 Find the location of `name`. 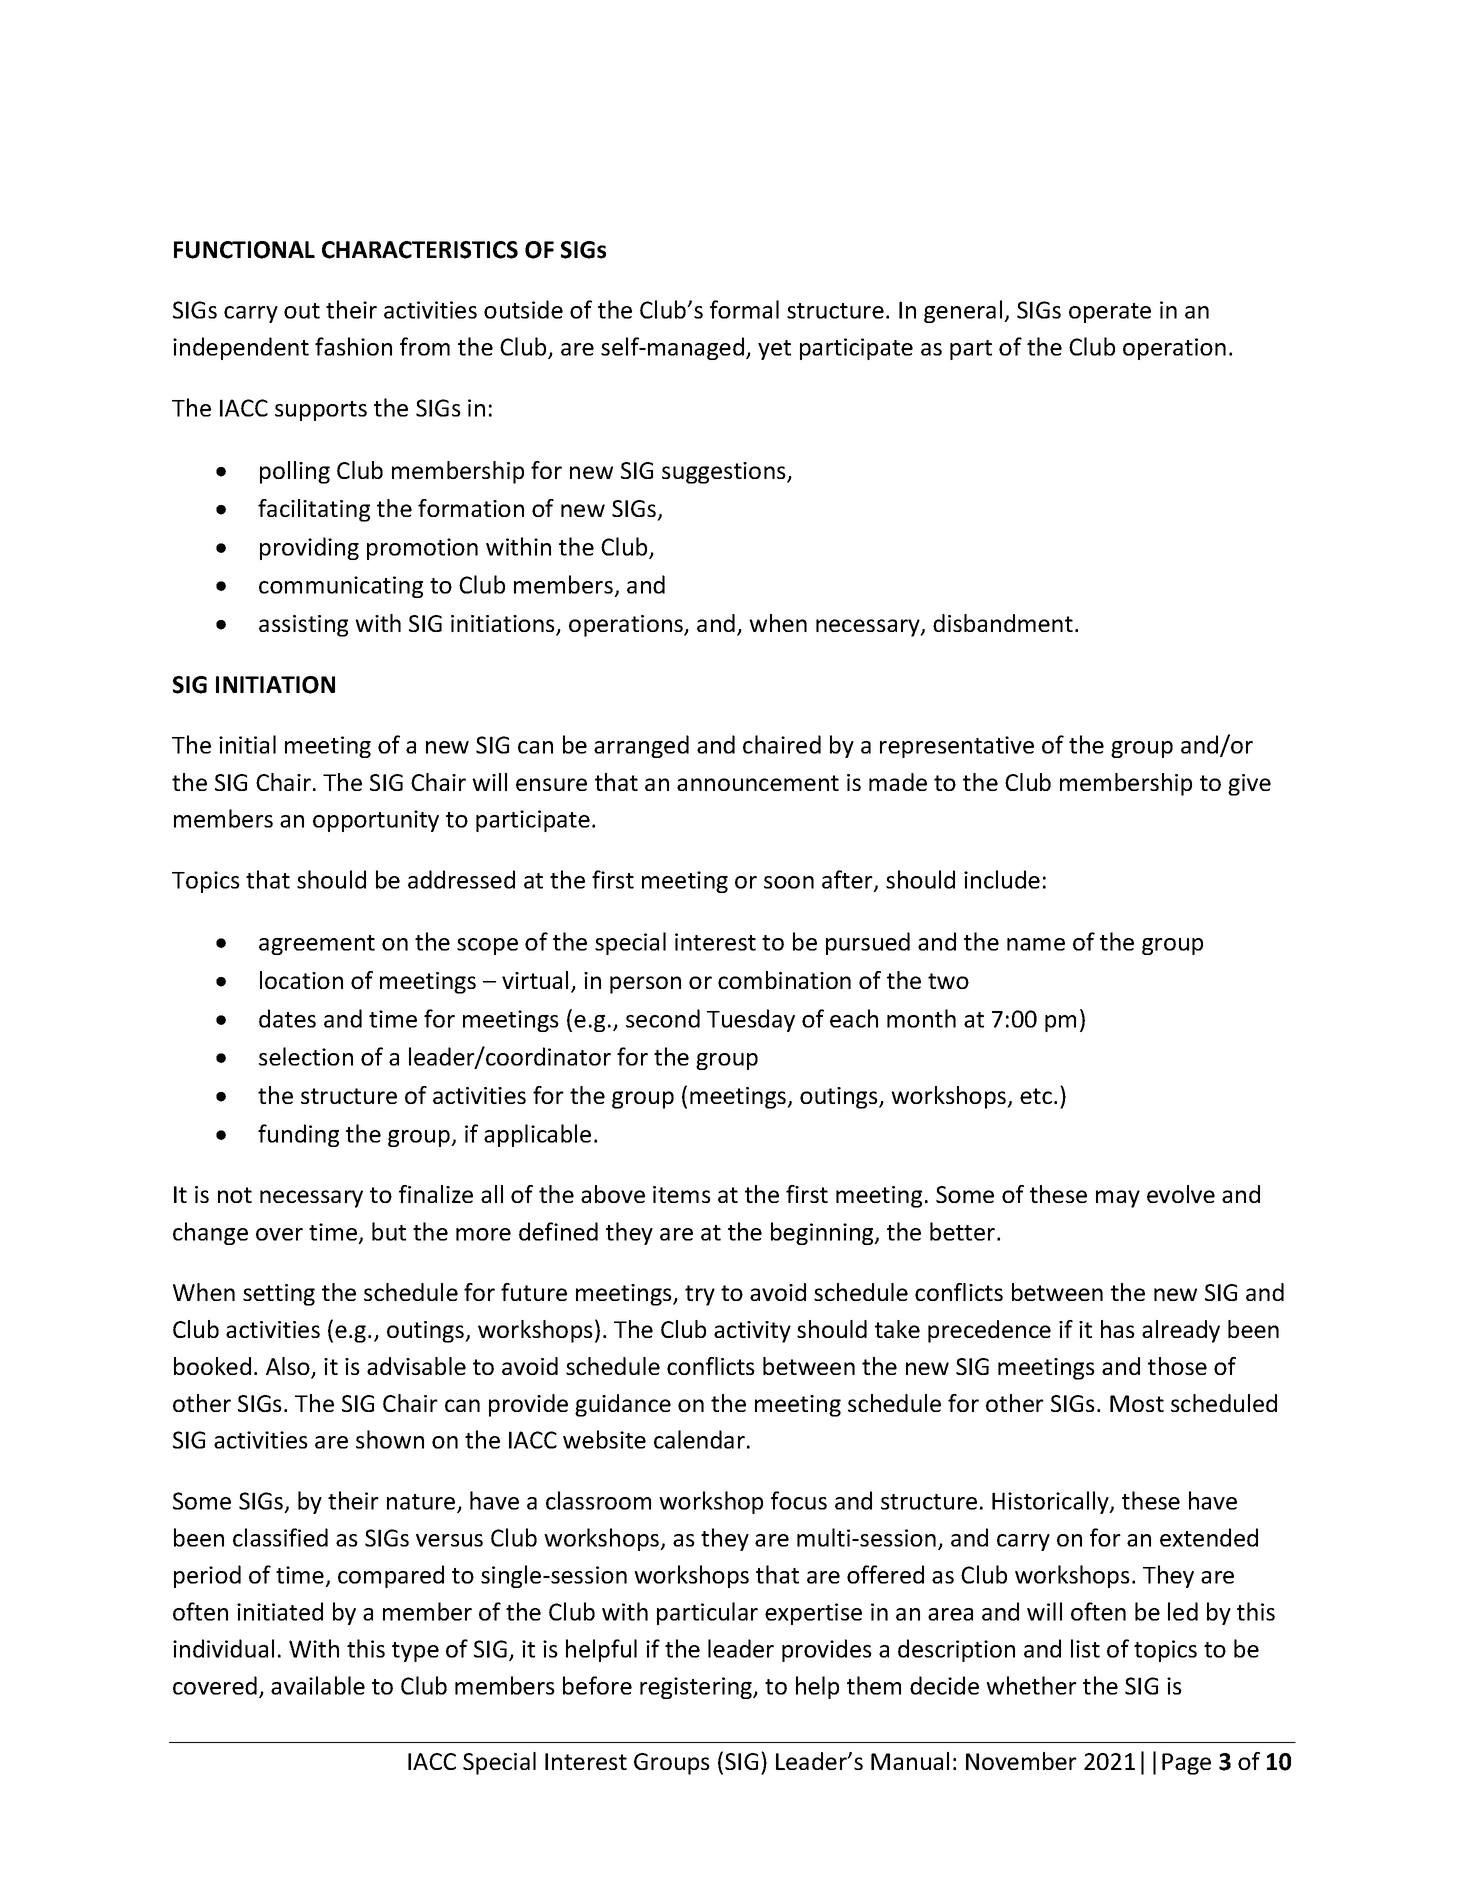

name is located at coordinates (1036, 944).
